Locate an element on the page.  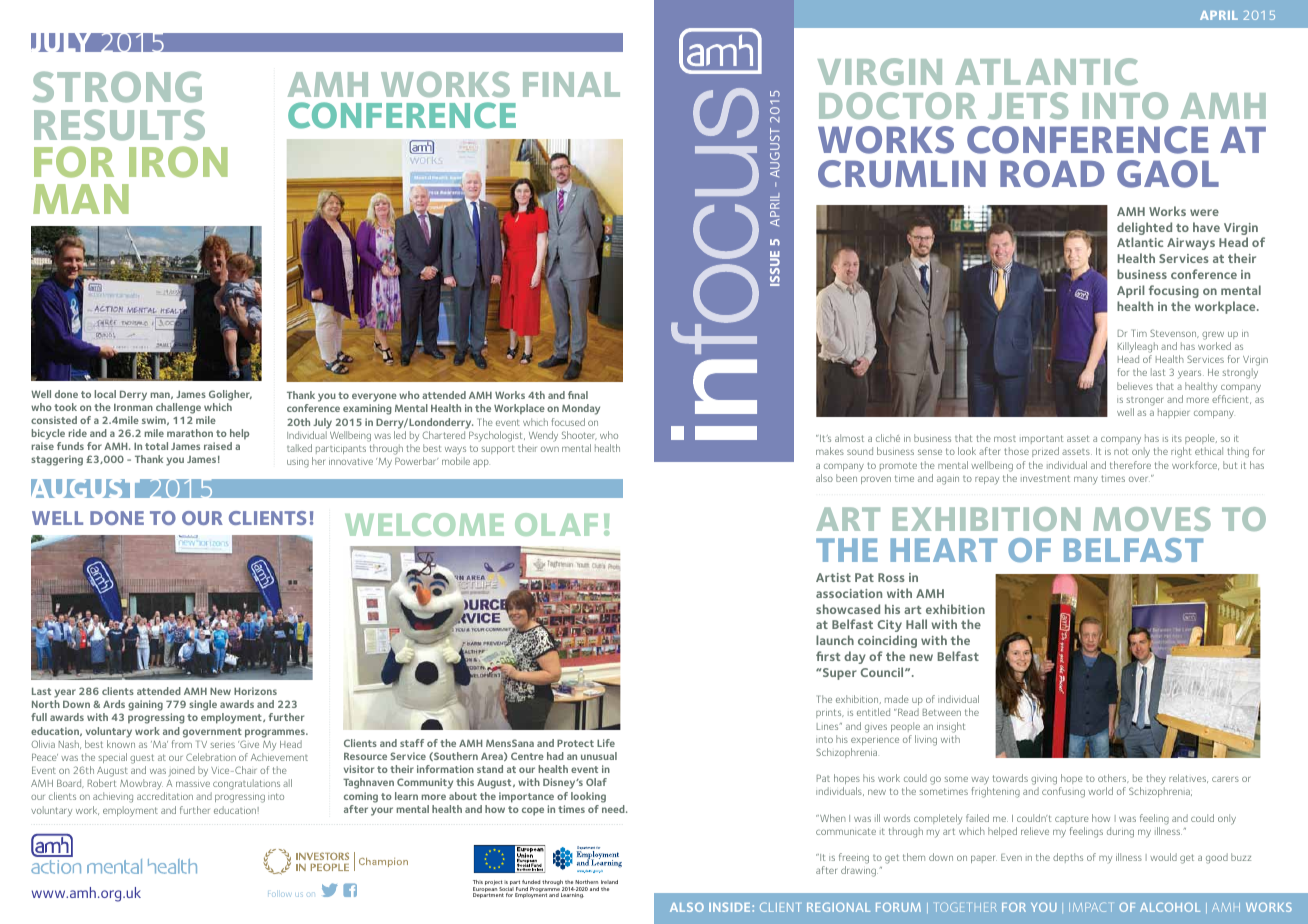
RESULTS is located at coordinates (119, 125).
